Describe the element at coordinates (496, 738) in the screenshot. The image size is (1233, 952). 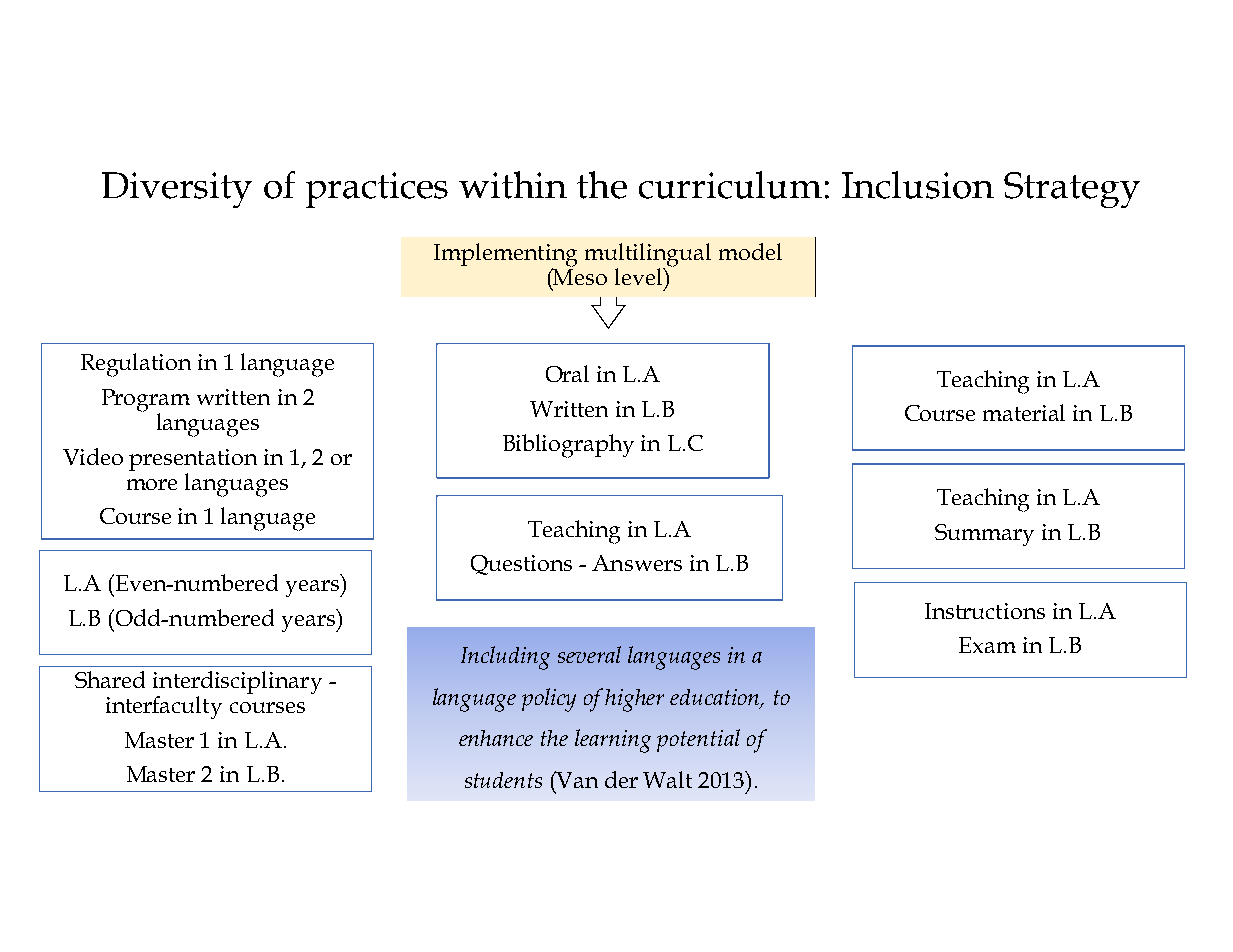
I see `enhance` at that location.
